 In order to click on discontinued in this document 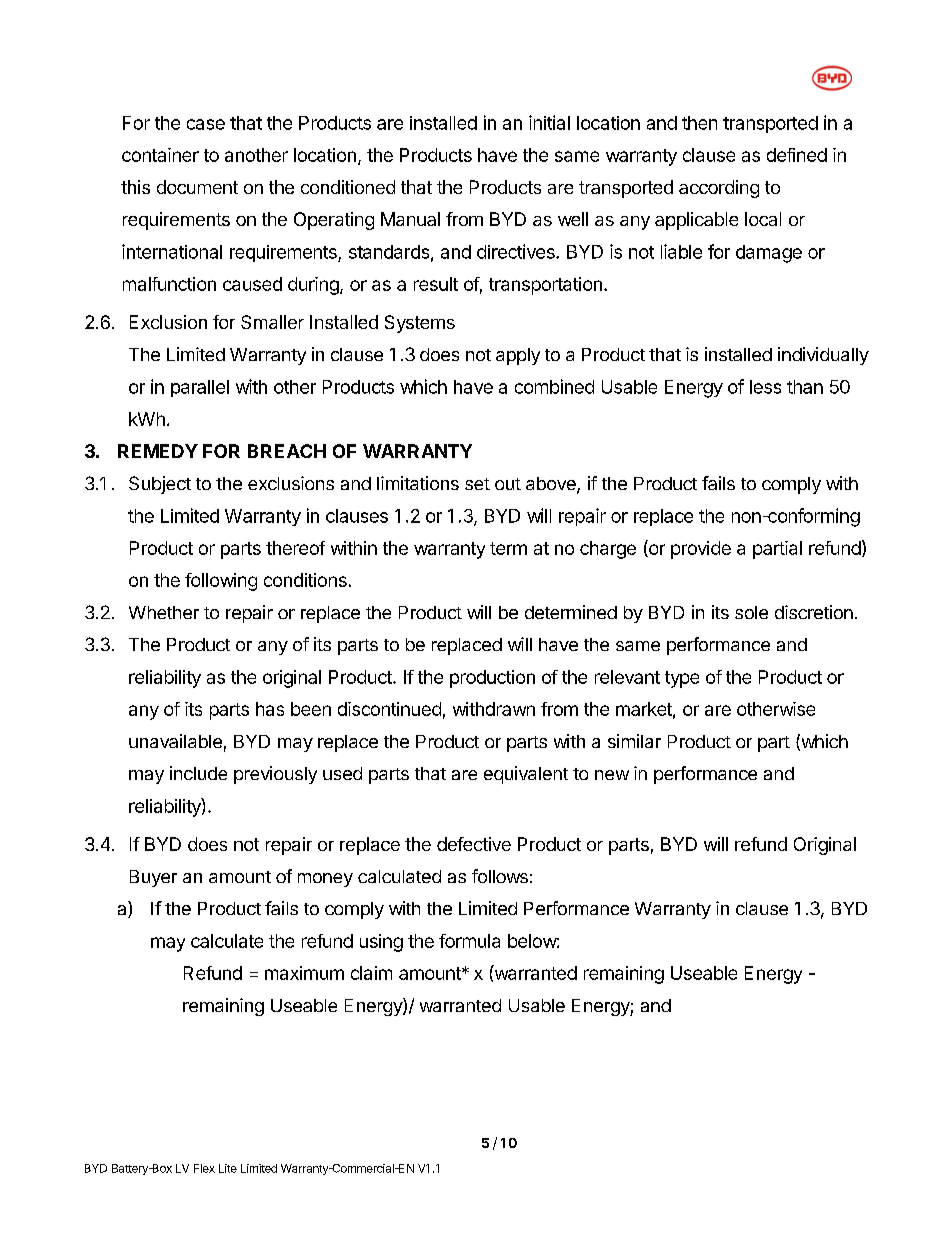, I will do `click(389, 709)`.
